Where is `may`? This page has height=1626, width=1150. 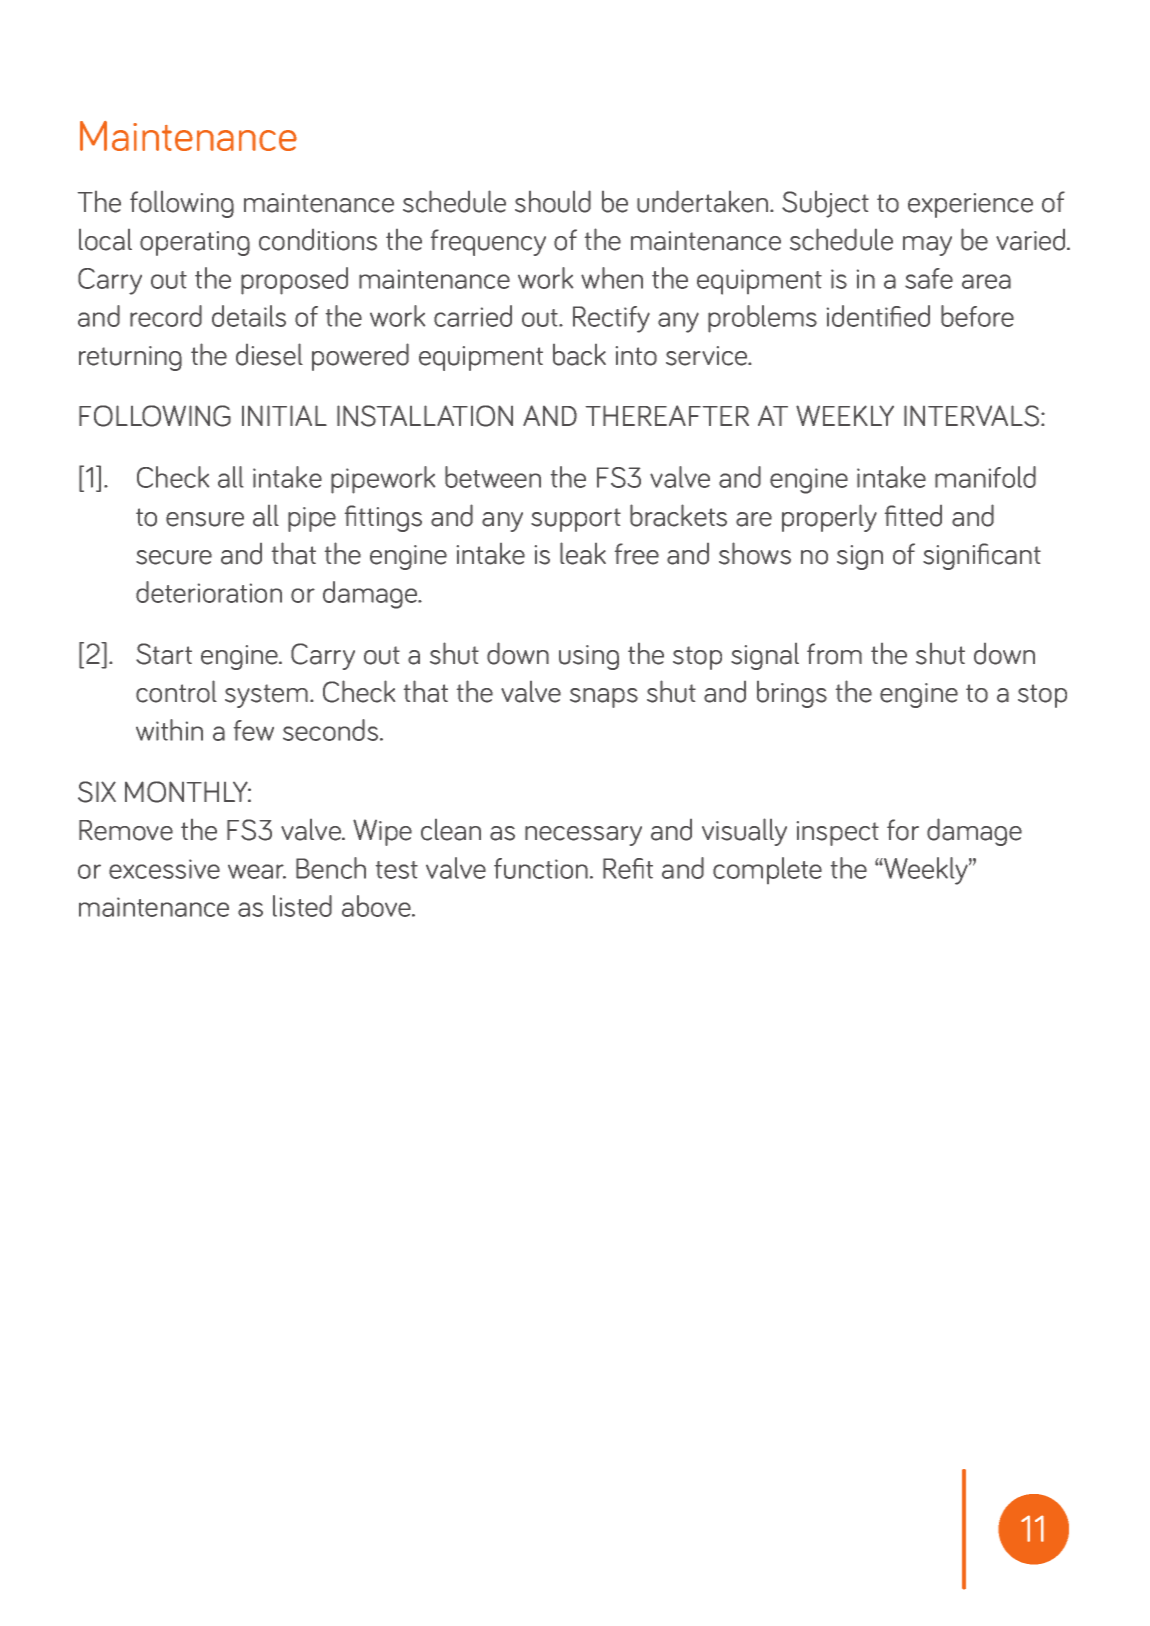
may is located at coordinates (927, 246).
